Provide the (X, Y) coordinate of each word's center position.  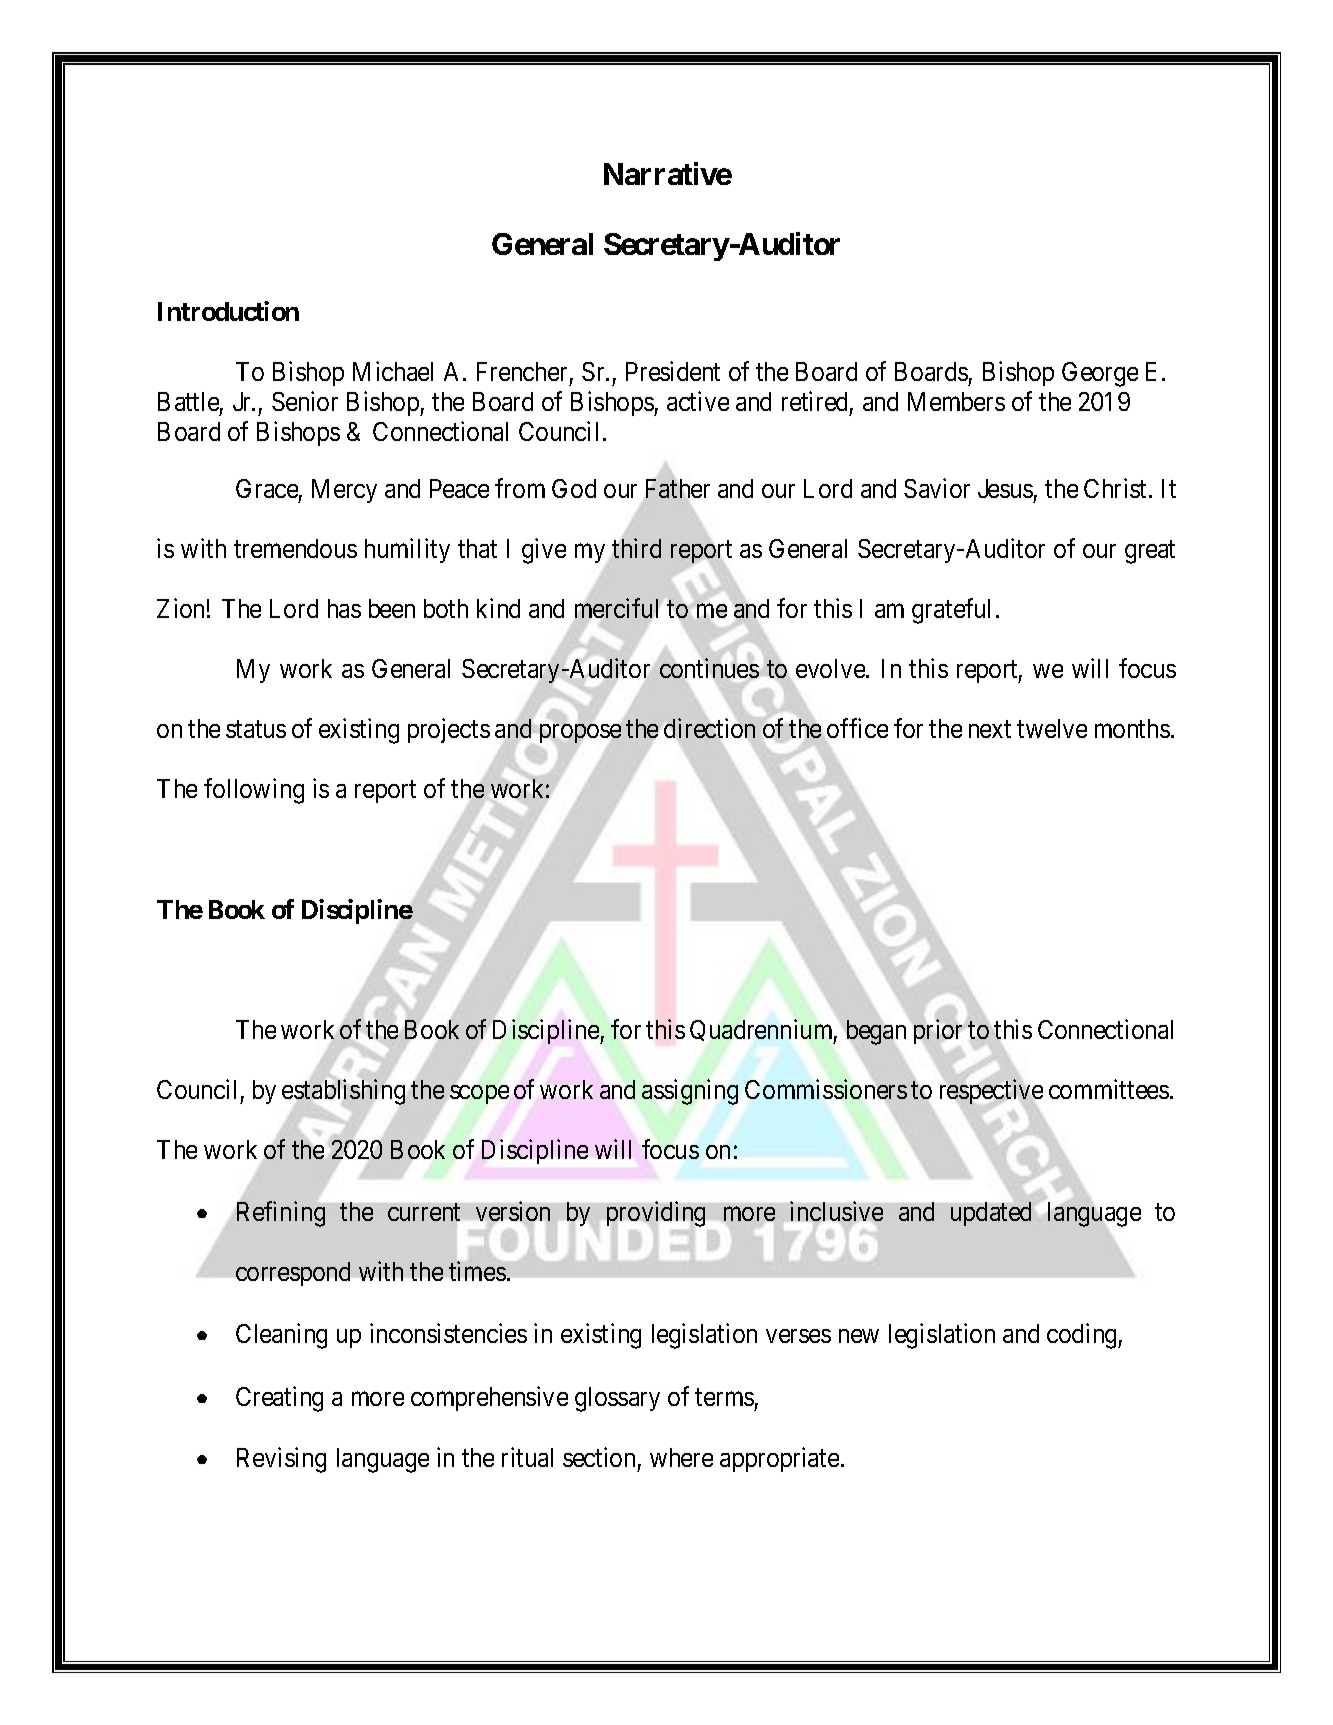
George (1100, 374)
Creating (279, 1399)
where (681, 1457)
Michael (393, 371)
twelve (1052, 728)
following (254, 791)
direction (709, 728)
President (673, 371)
